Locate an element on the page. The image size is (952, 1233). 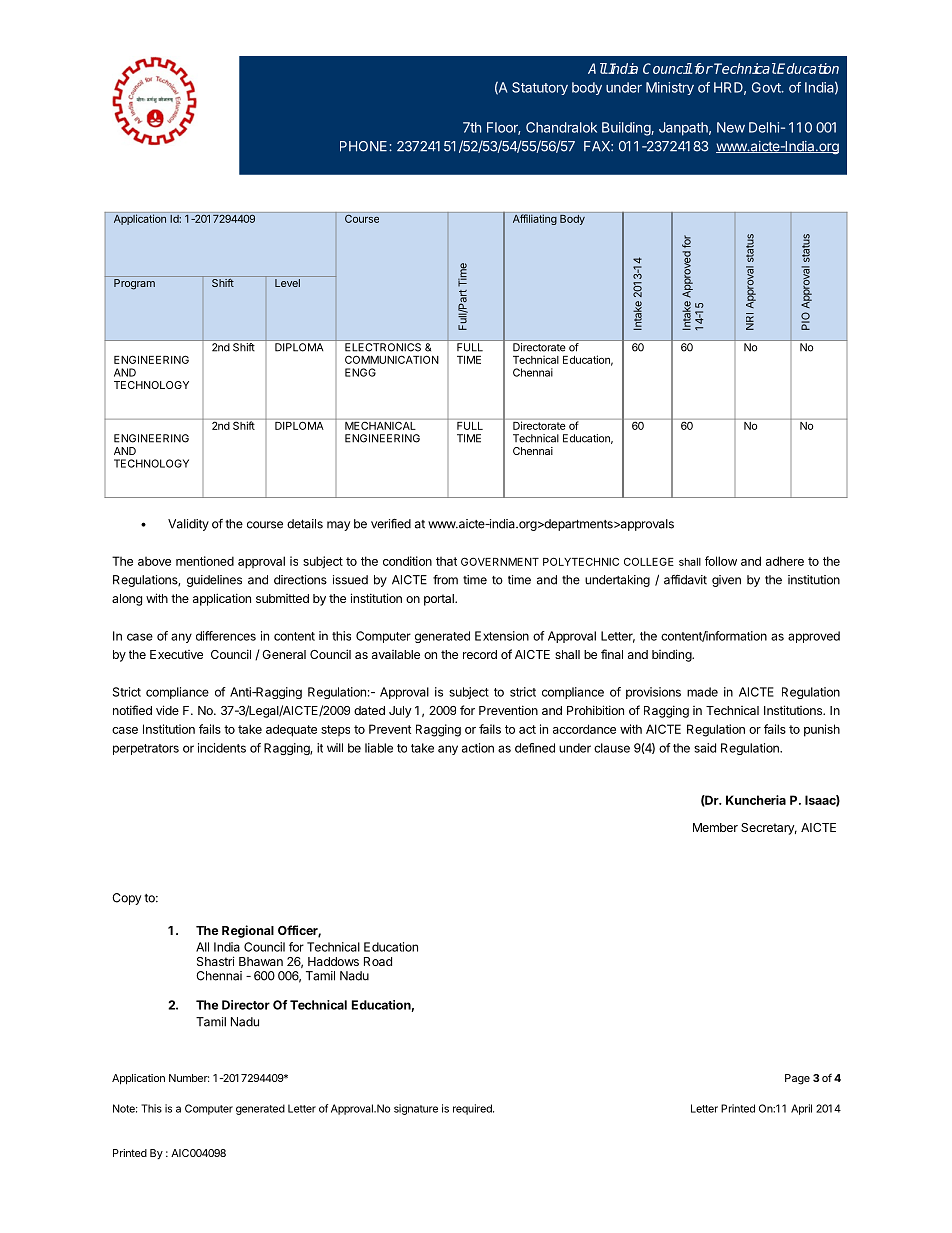
required is located at coordinates (473, 1109).
